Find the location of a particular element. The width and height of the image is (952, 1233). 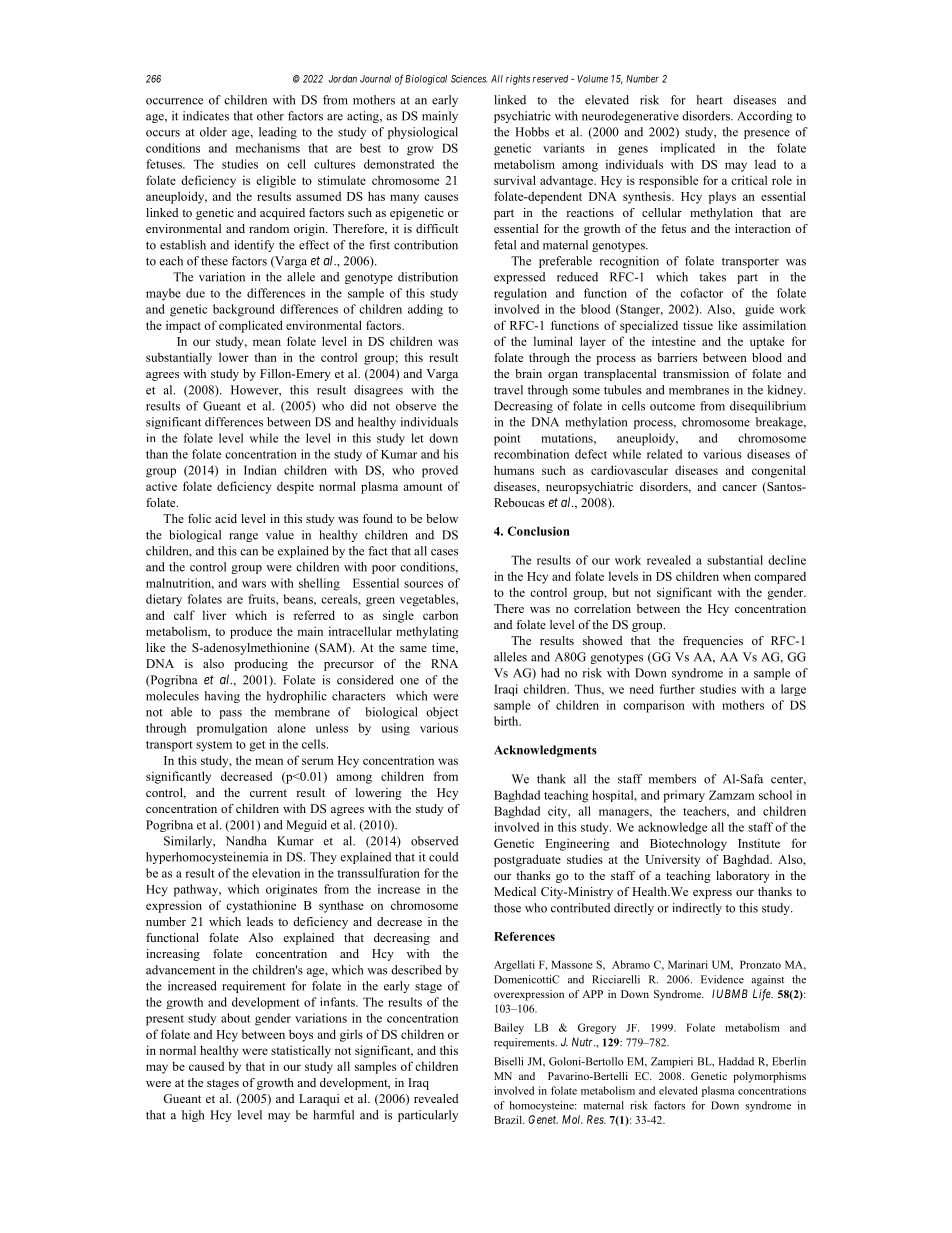

caused is located at coordinates (206, 1066).
